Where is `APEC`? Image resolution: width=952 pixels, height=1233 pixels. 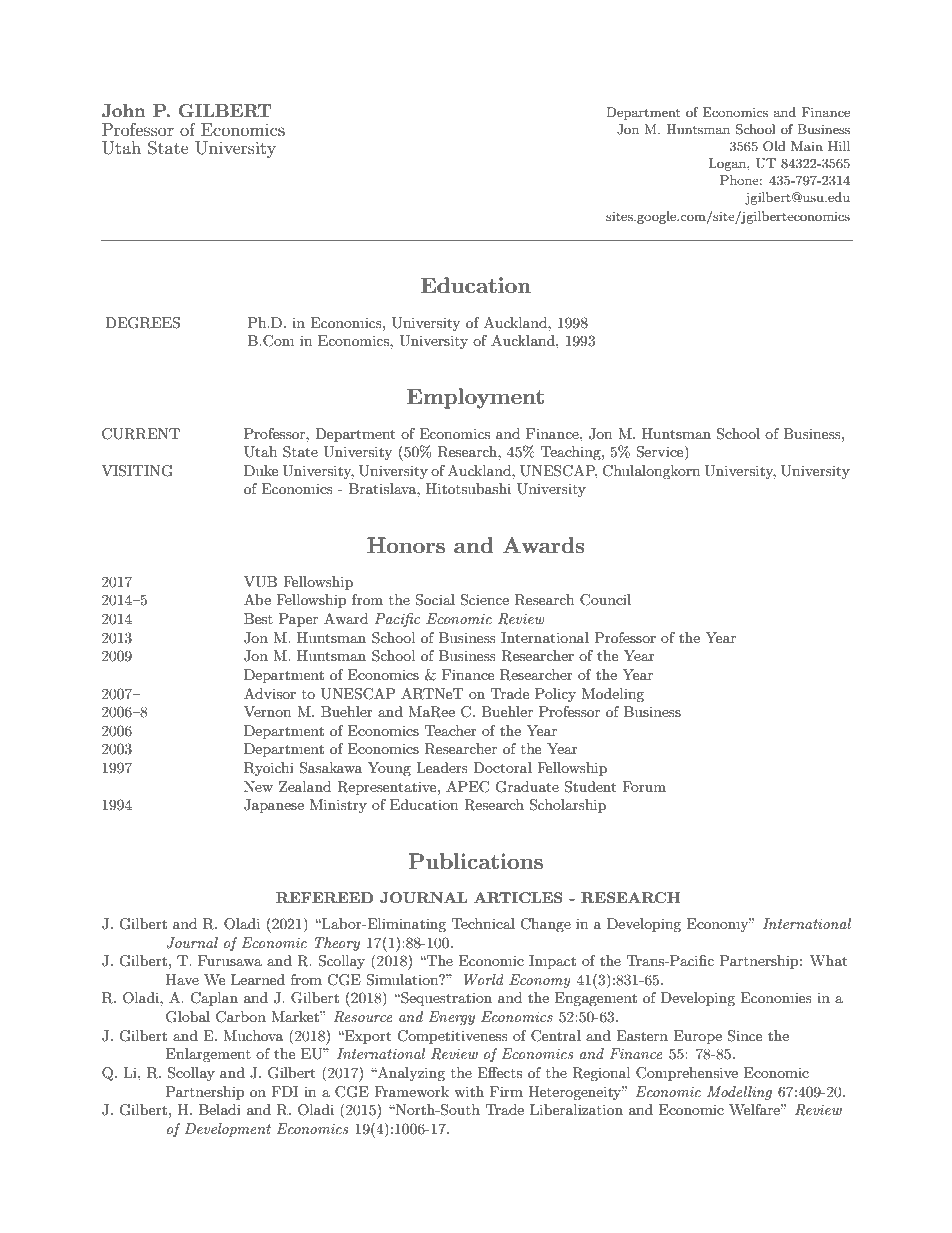
APEC is located at coordinates (467, 787).
